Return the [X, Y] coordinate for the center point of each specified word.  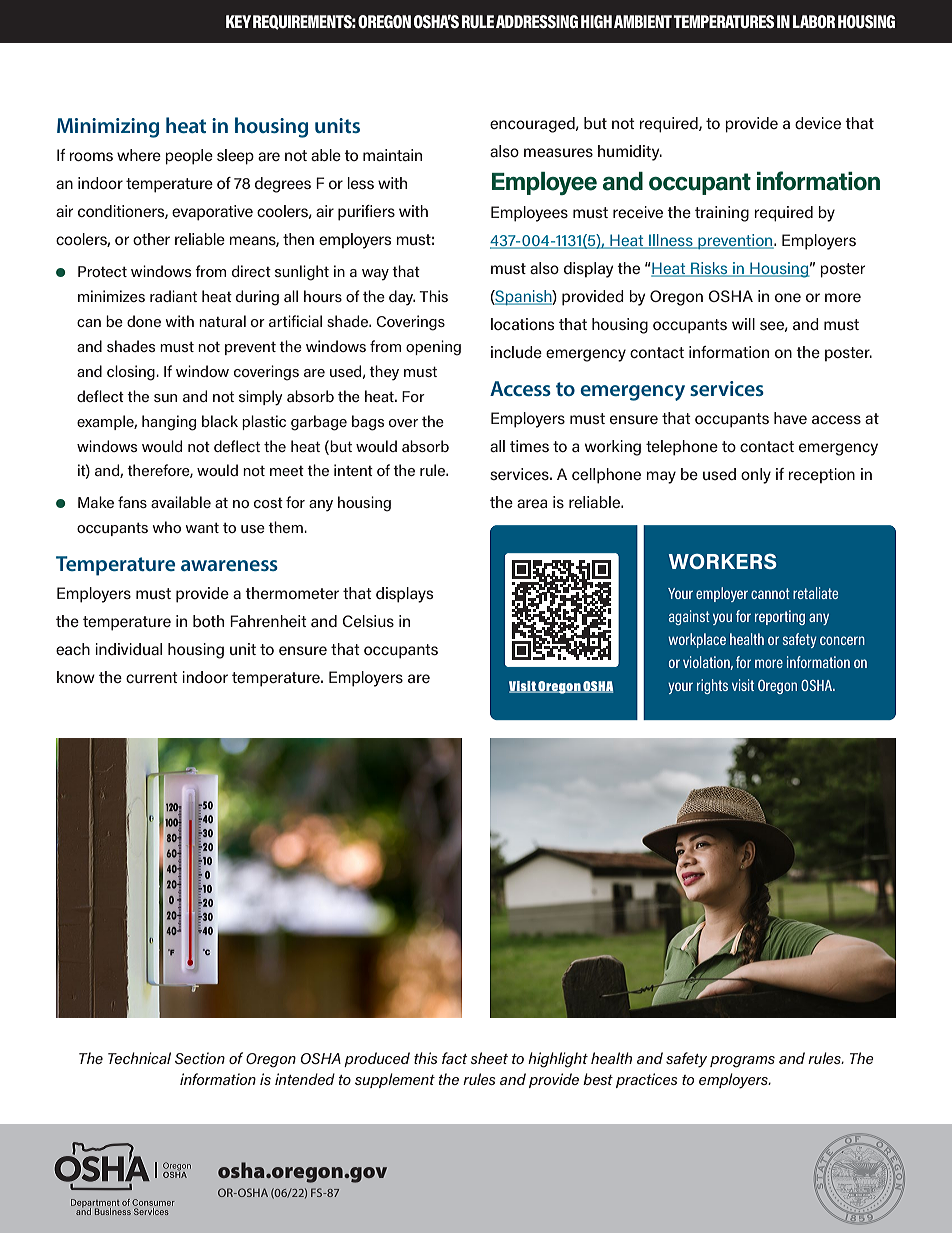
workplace [697, 640]
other [151, 239]
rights [712, 686]
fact [455, 1058]
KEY [238, 21]
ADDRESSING [537, 22]
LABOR [814, 22]
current [152, 677]
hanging [169, 423]
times [529, 446]
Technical [139, 1058]
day [402, 298]
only [756, 476]
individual [128, 649]
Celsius [368, 621]
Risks [709, 269]
